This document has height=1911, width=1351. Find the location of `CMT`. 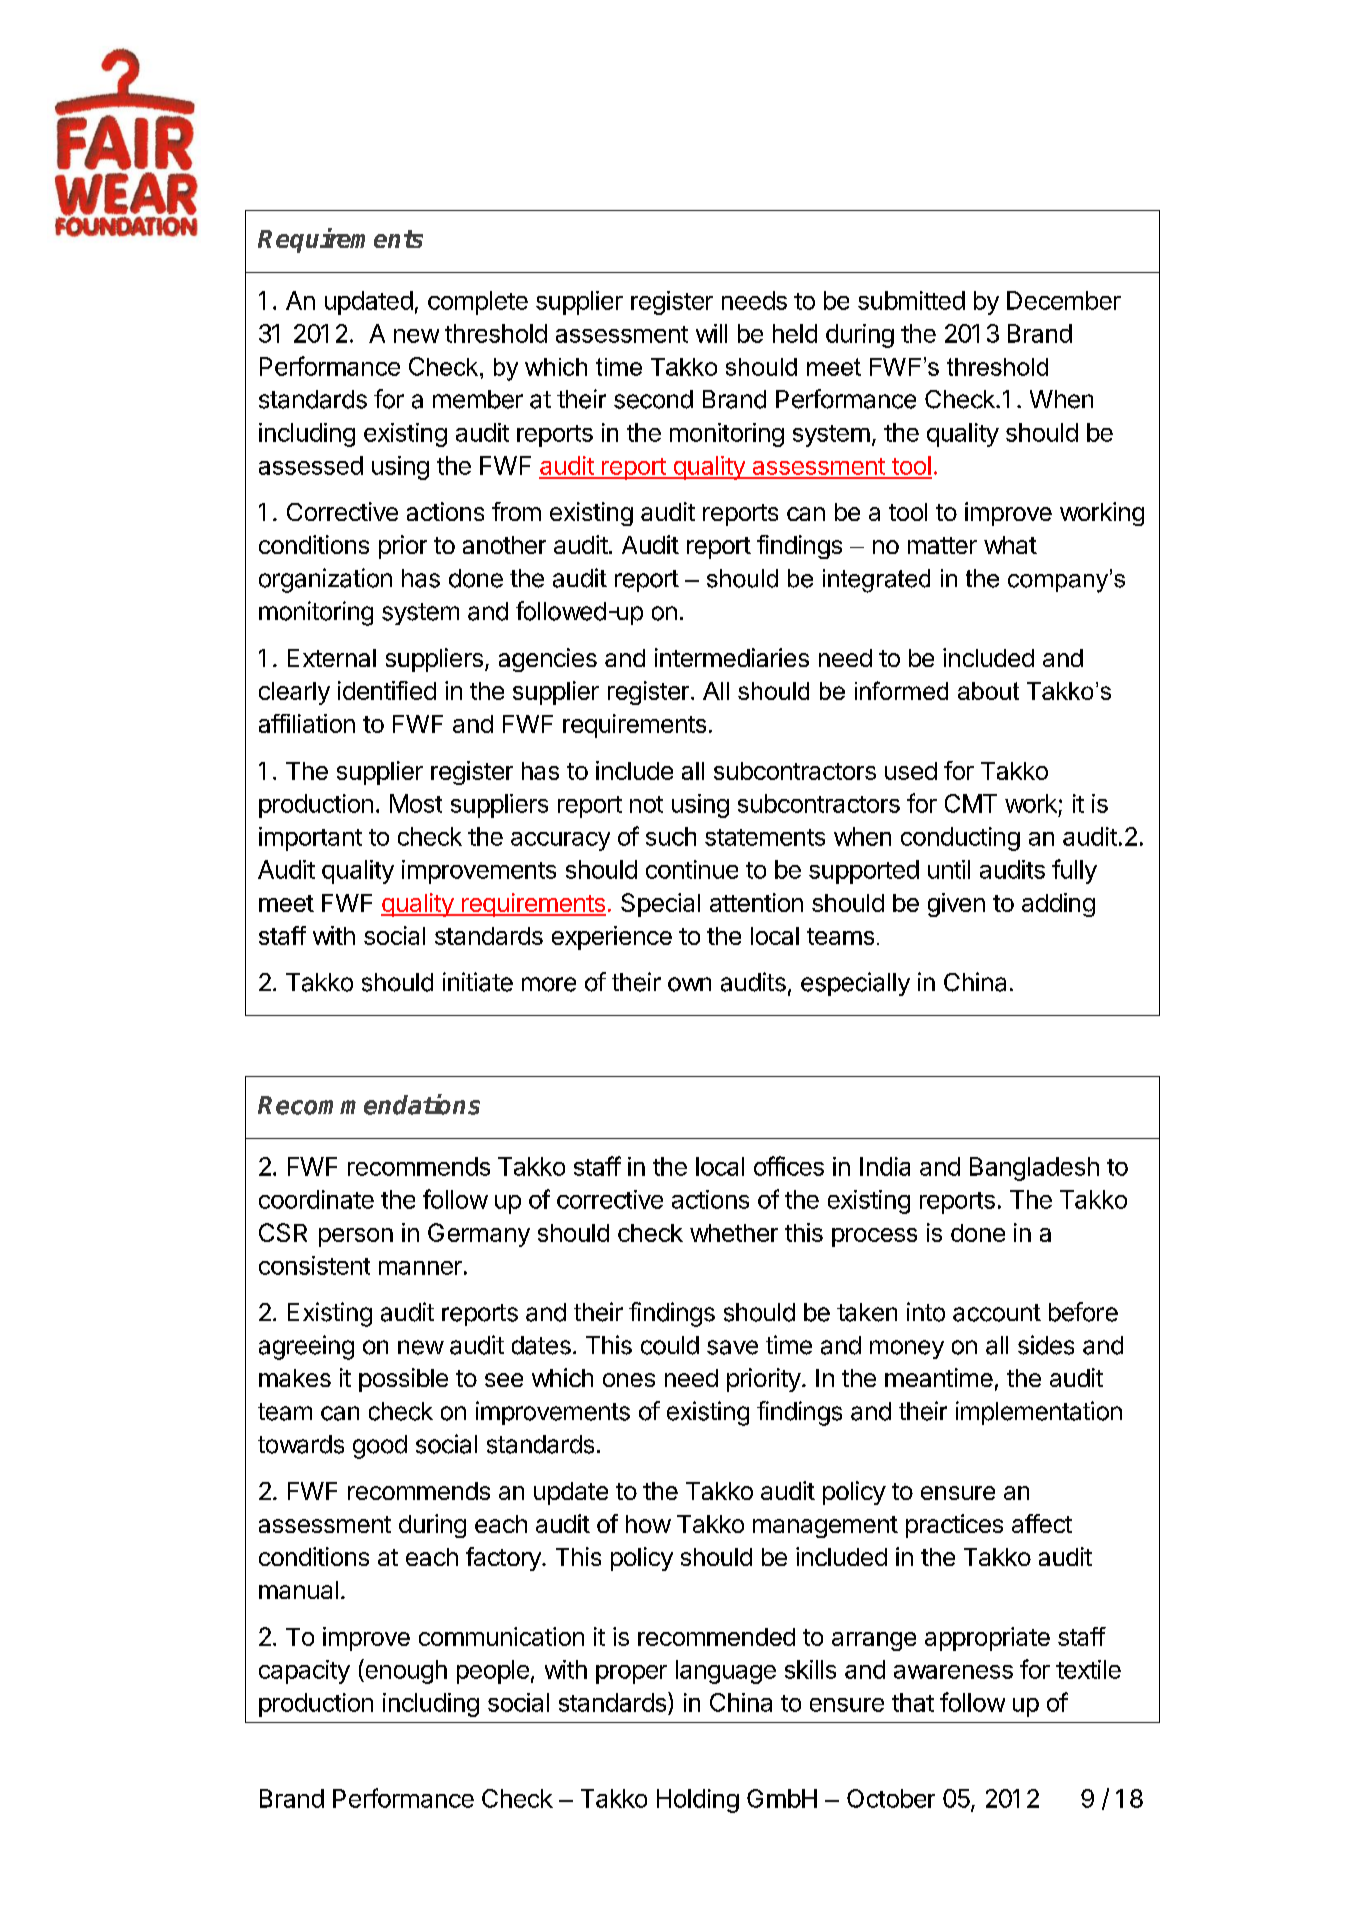

CMT is located at coordinates (971, 803).
